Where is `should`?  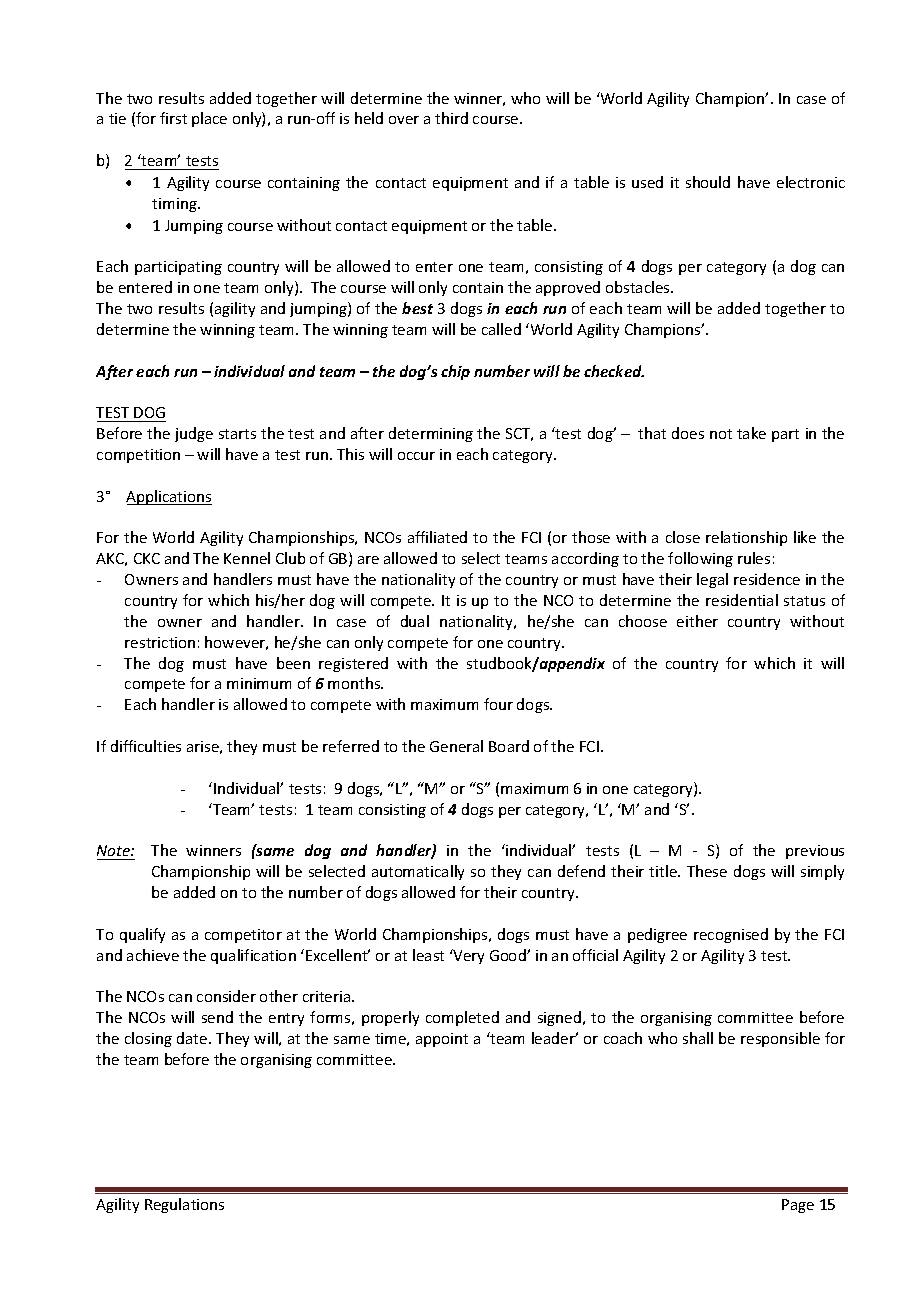 should is located at coordinates (708, 182).
